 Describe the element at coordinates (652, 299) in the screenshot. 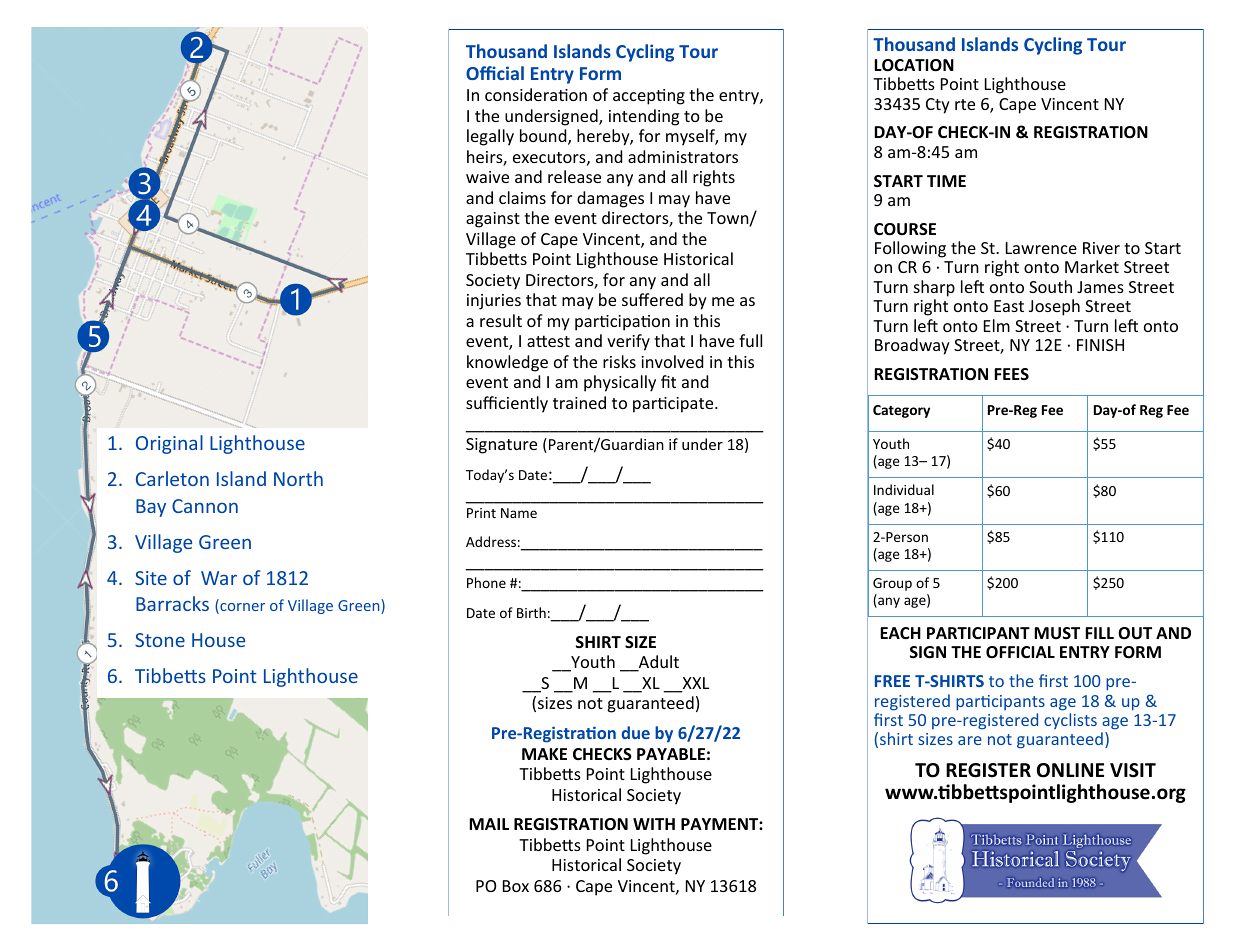

I see `suffered` at that location.
